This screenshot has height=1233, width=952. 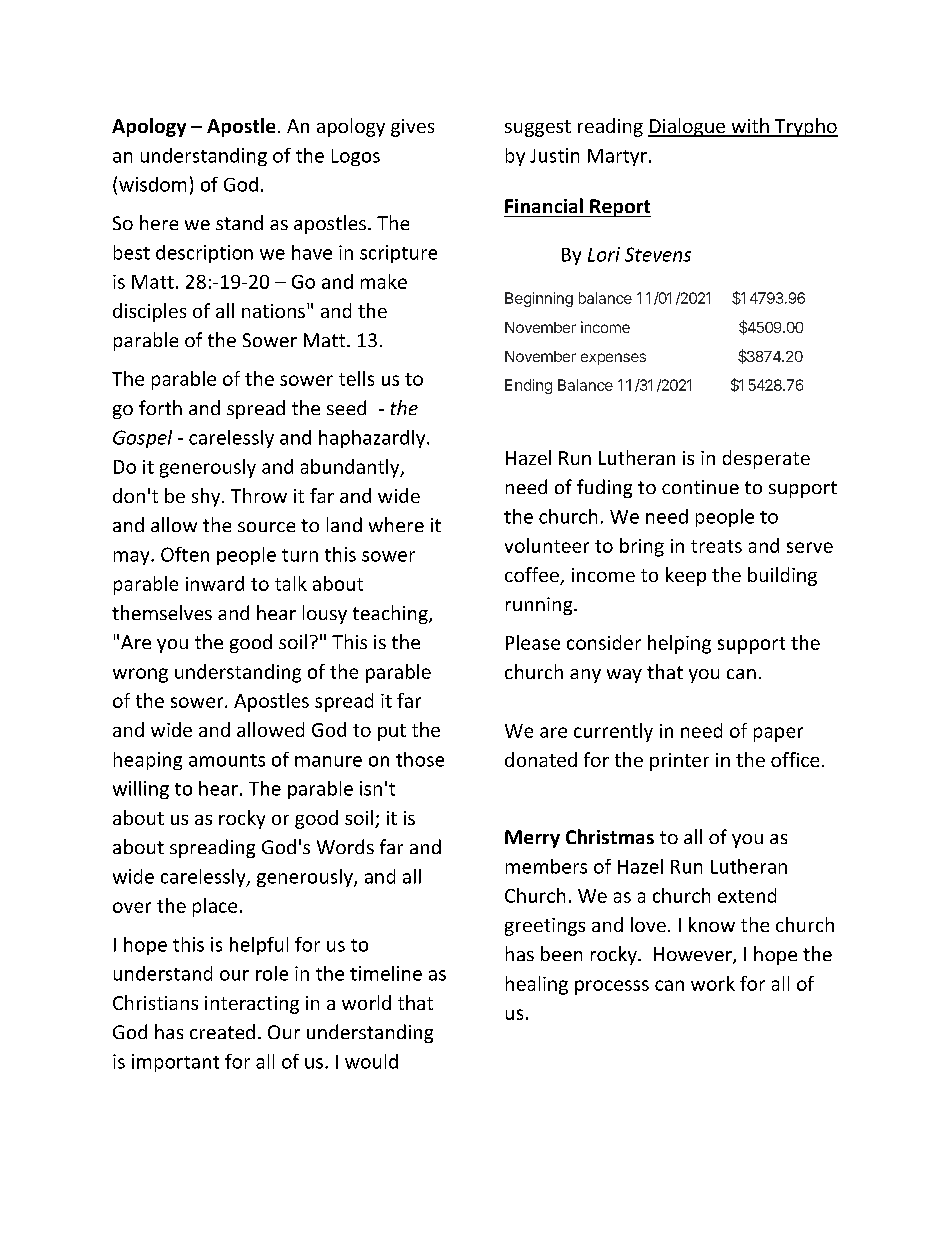 I want to click on keep, so click(x=686, y=576).
